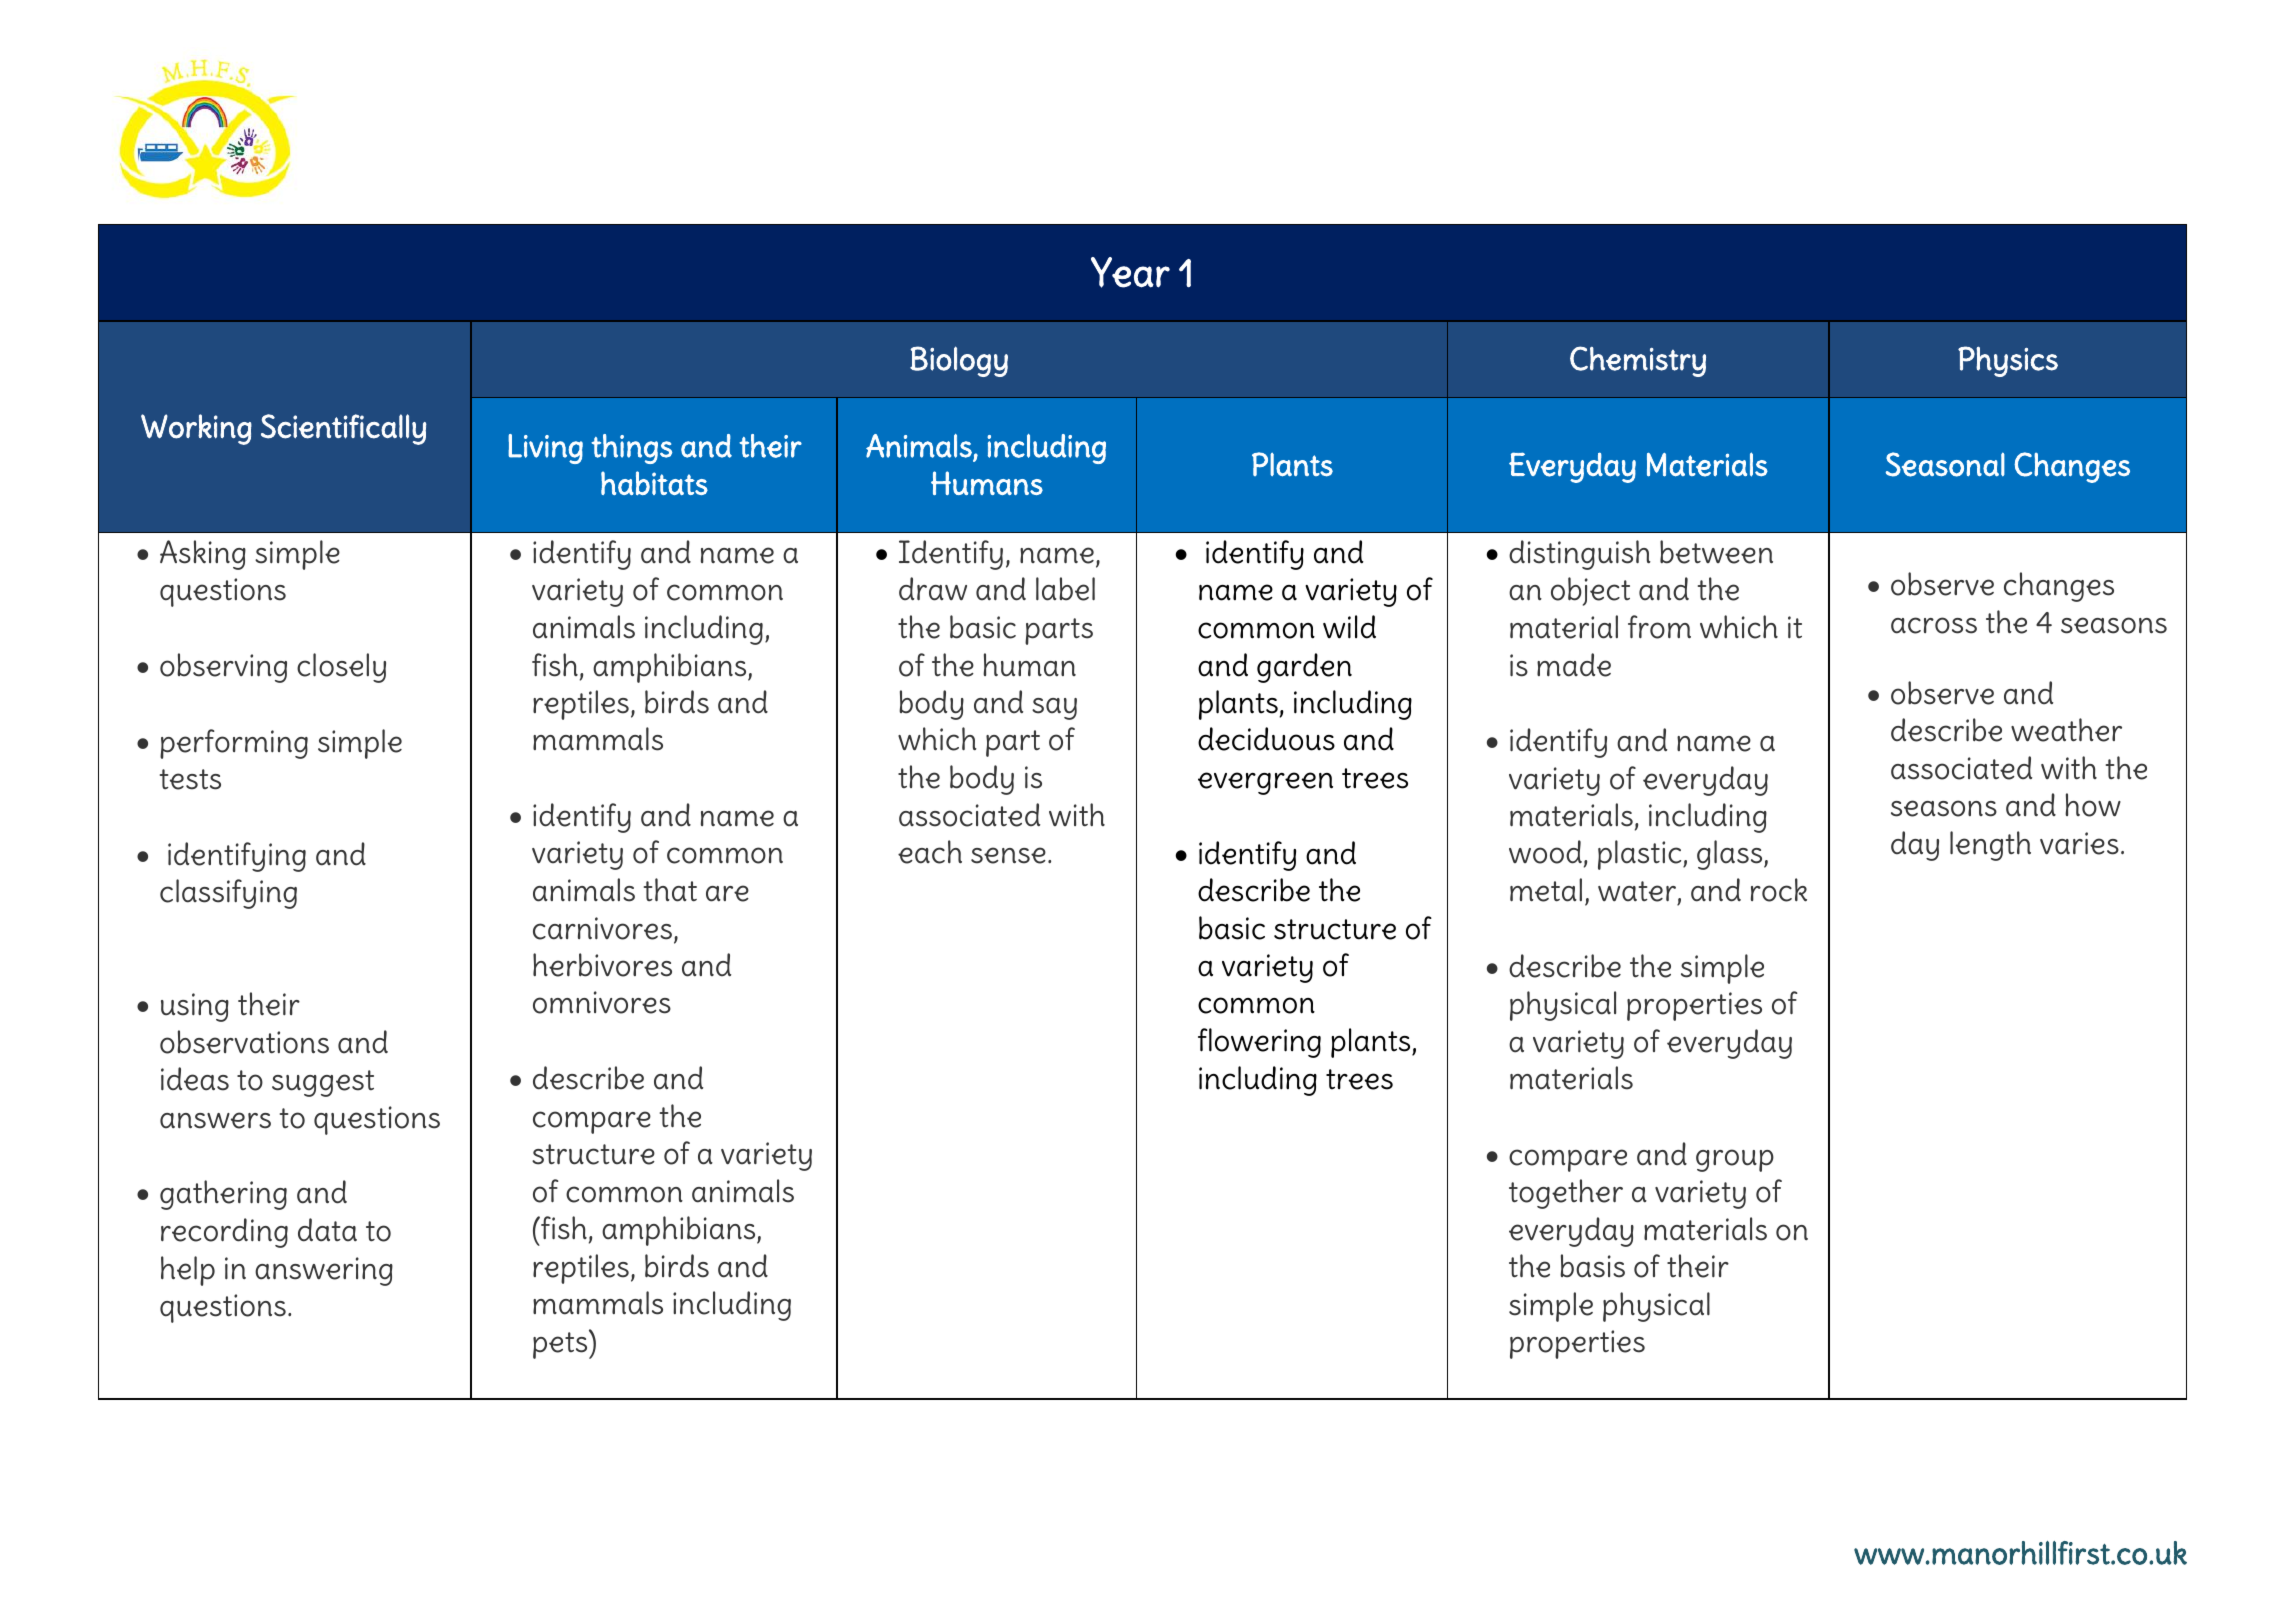 The width and height of the screenshot is (2285, 1616). I want to click on Year, so click(1130, 272).
